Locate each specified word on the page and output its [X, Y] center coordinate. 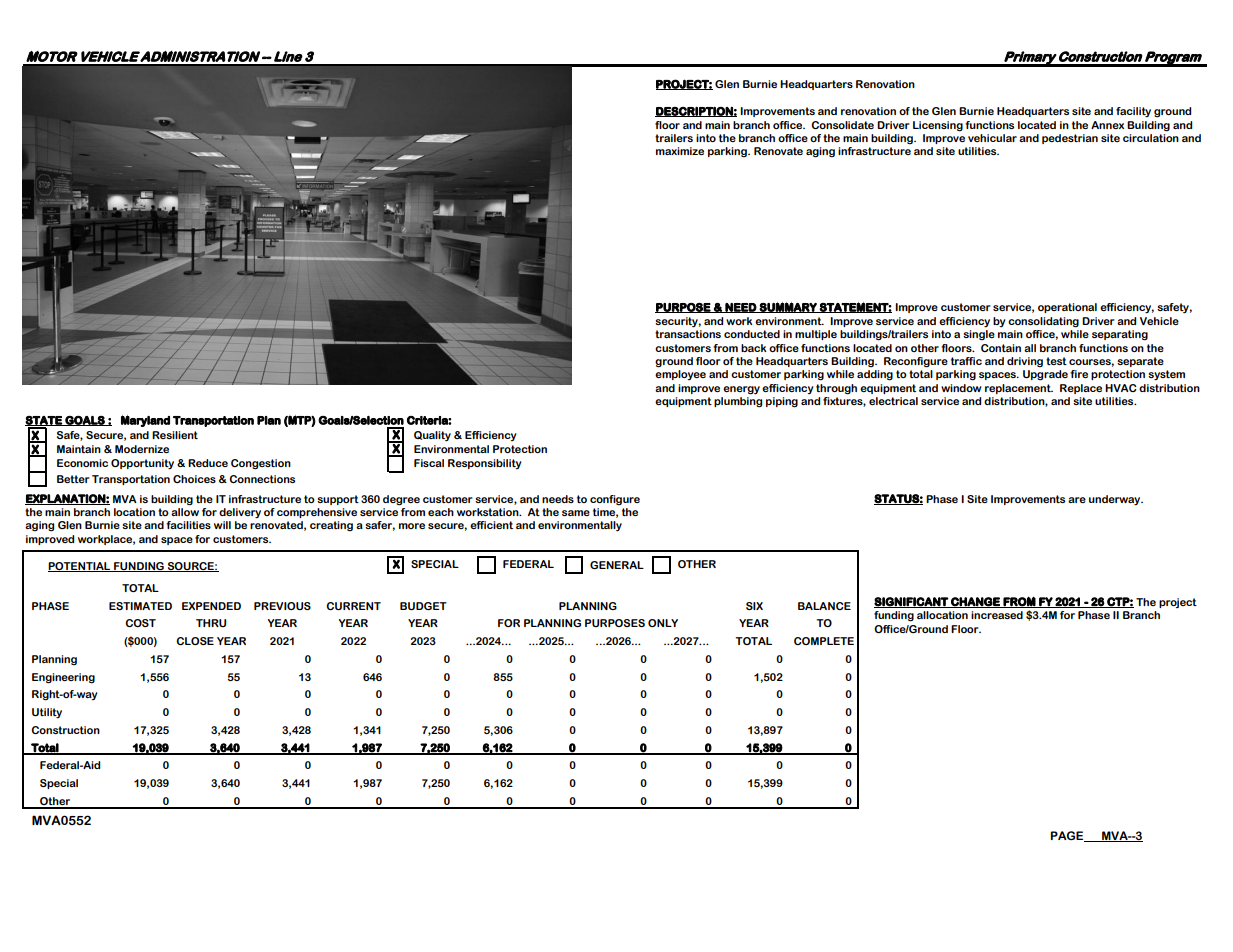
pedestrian [1070, 139]
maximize [680, 151]
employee [680, 375]
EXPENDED [211, 606]
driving [1025, 362]
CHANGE [975, 602]
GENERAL [617, 565]
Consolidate [842, 125]
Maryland [145, 421]
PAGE [1068, 836]
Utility [47, 713]
